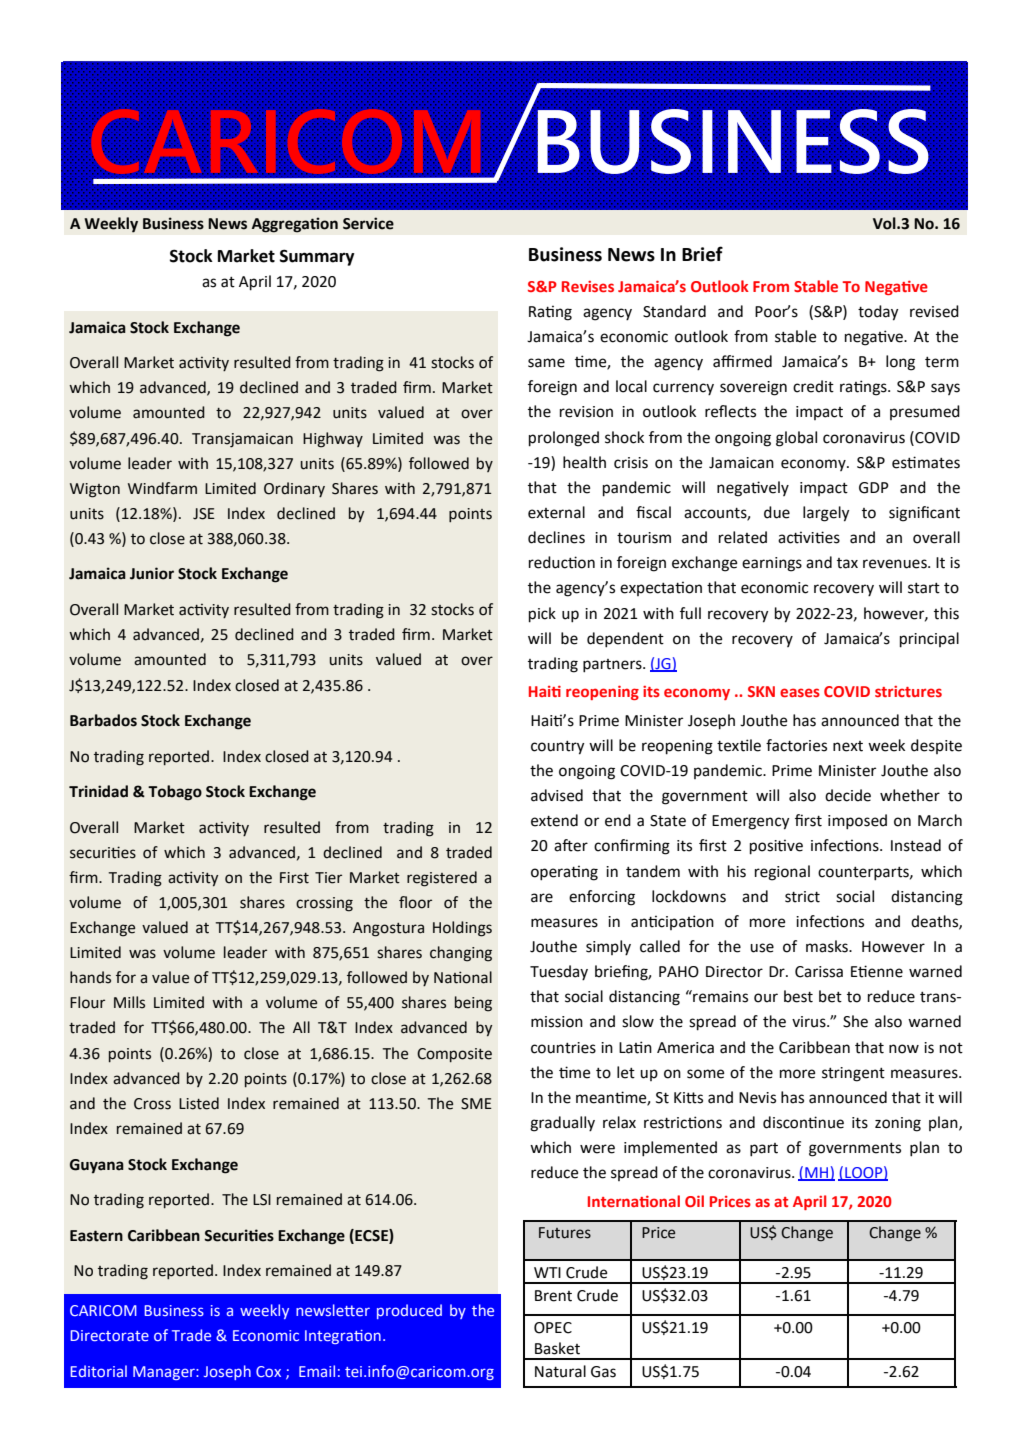 This document has height=1456, width=1030. I want to click on Cox, so click(268, 1371).
